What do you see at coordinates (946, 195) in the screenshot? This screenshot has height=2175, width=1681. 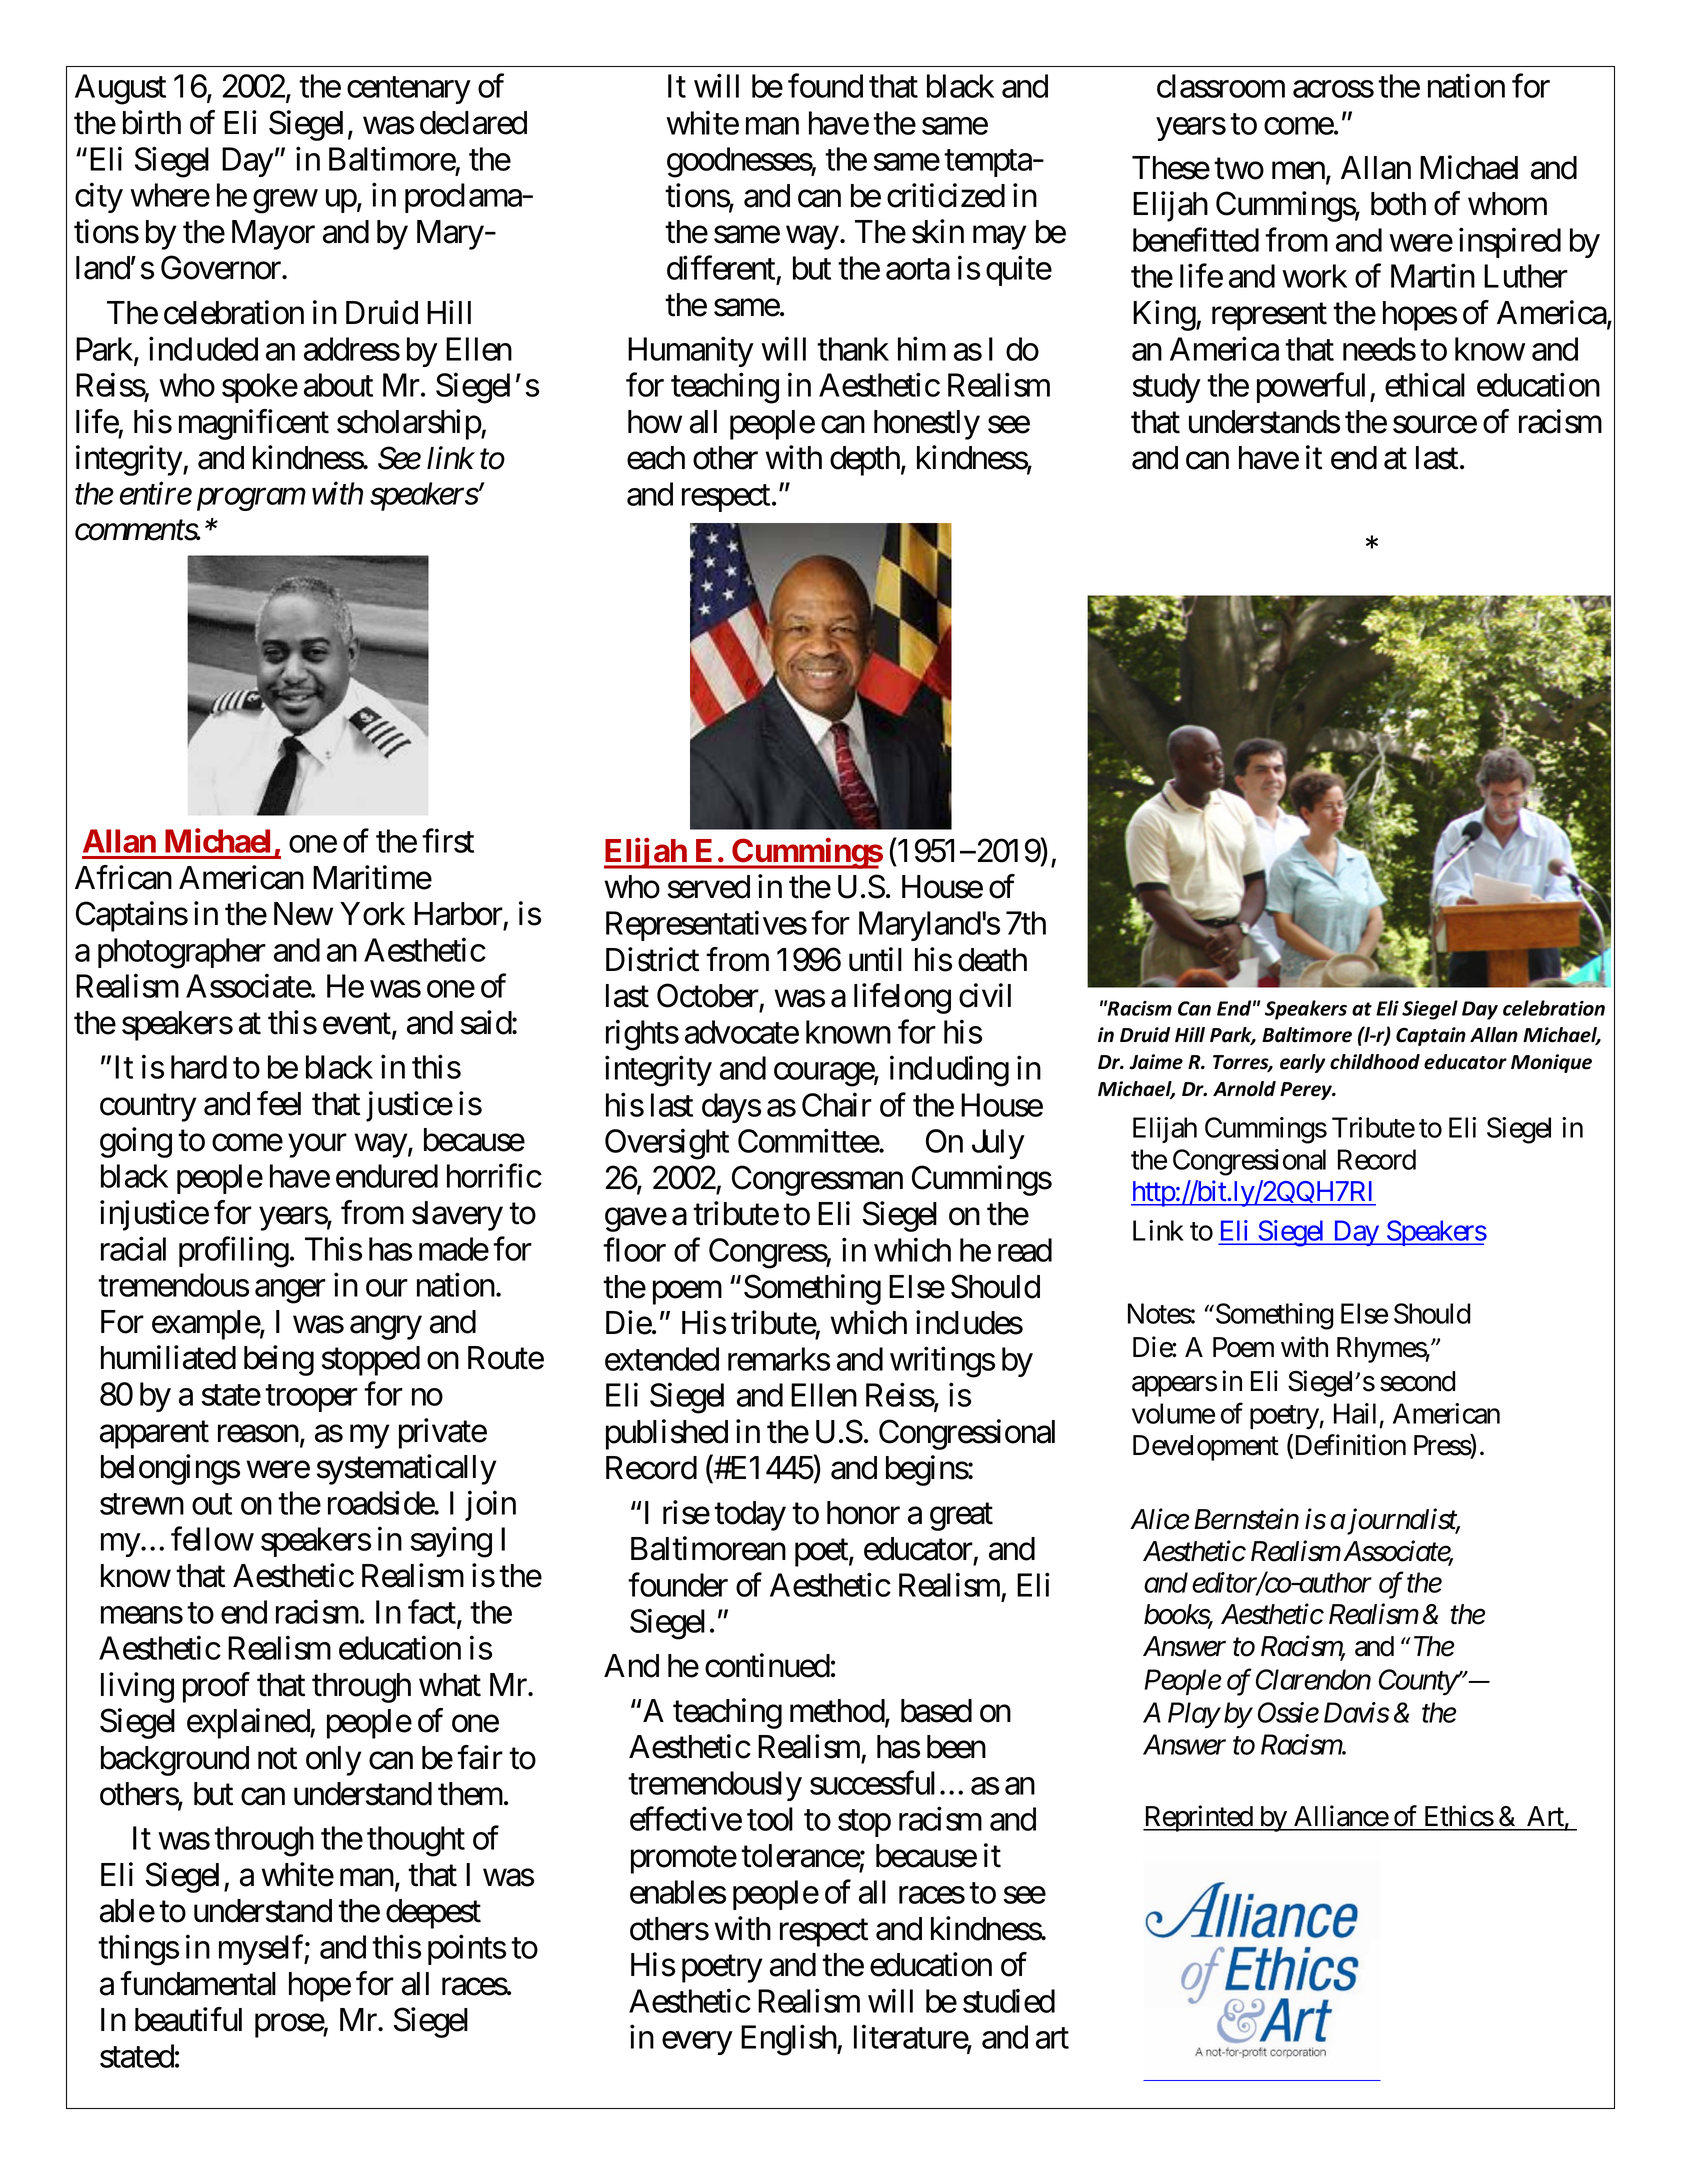 I see `criticized` at bounding box center [946, 195].
